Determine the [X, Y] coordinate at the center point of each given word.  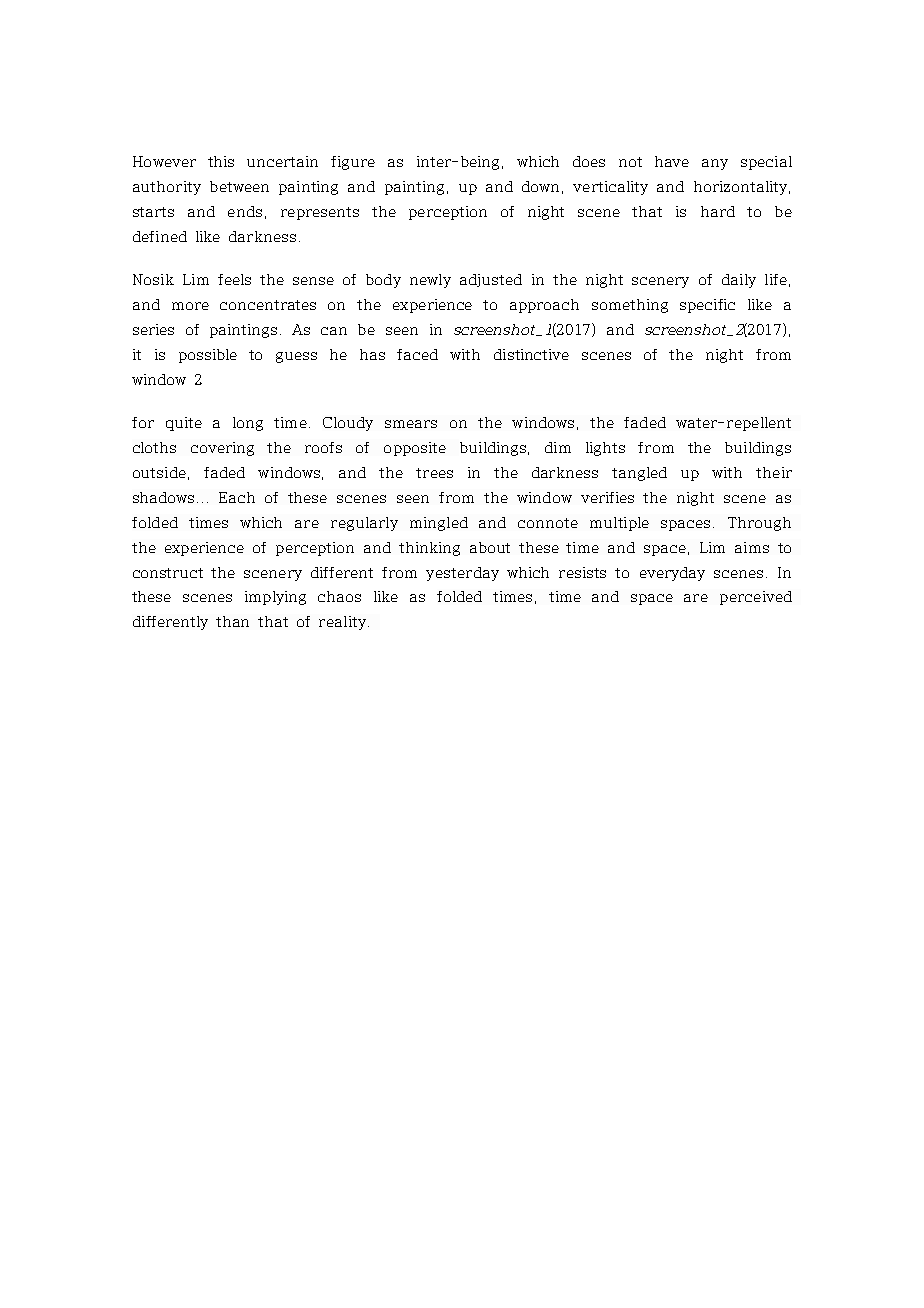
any [715, 164]
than [232, 621]
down [540, 186]
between [239, 186]
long [248, 424]
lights [605, 449]
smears [411, 424]
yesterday [462, 574]
